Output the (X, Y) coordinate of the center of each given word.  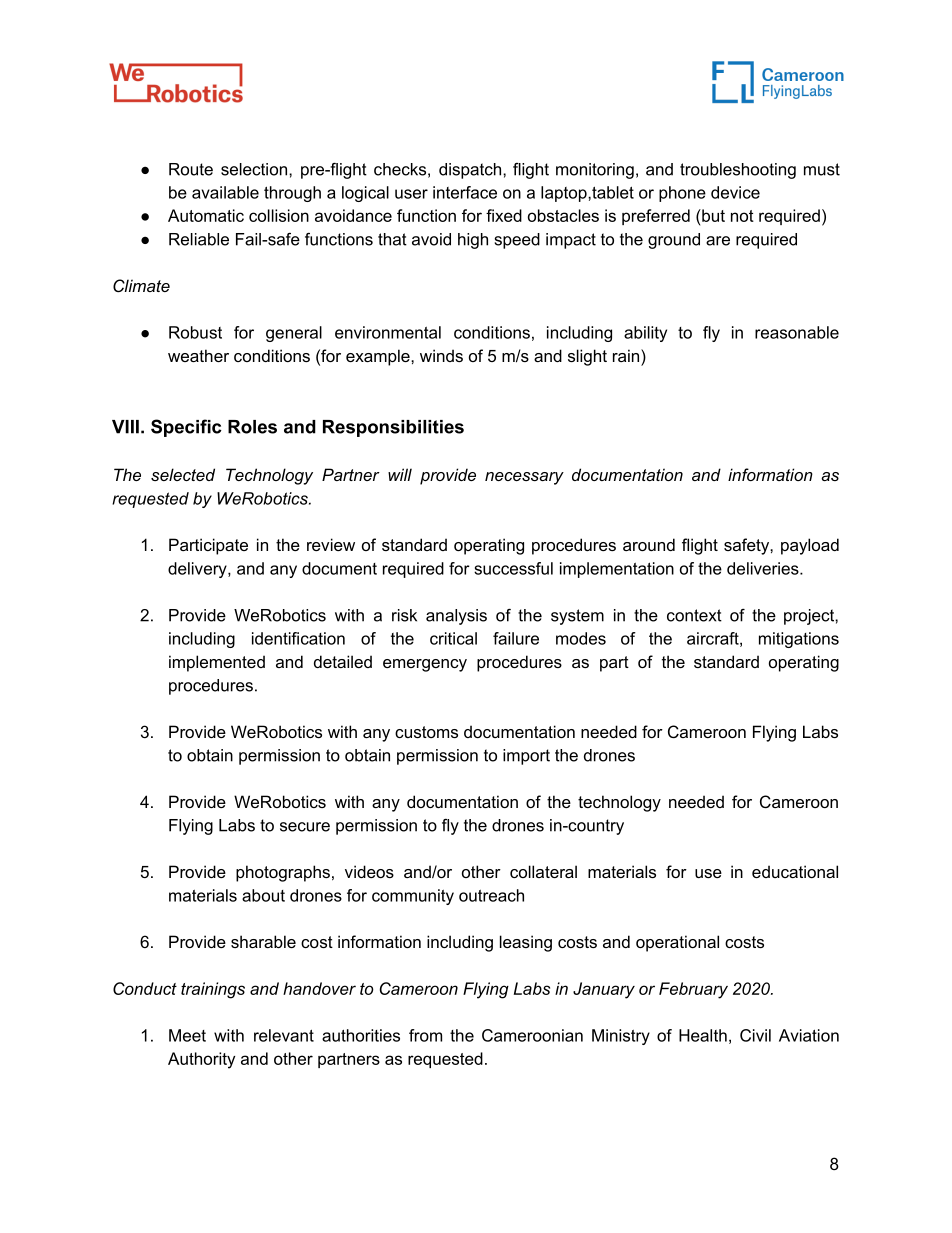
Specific (186, 428)
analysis (456, 617)
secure (305, 827)
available (225, 192)
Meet (187, 1035)
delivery (198, 570)
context (694, 615)
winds (441, 355)
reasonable (797, 332)
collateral (543, 871)
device (735, 192)
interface (465, 192)
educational (795, 871)
